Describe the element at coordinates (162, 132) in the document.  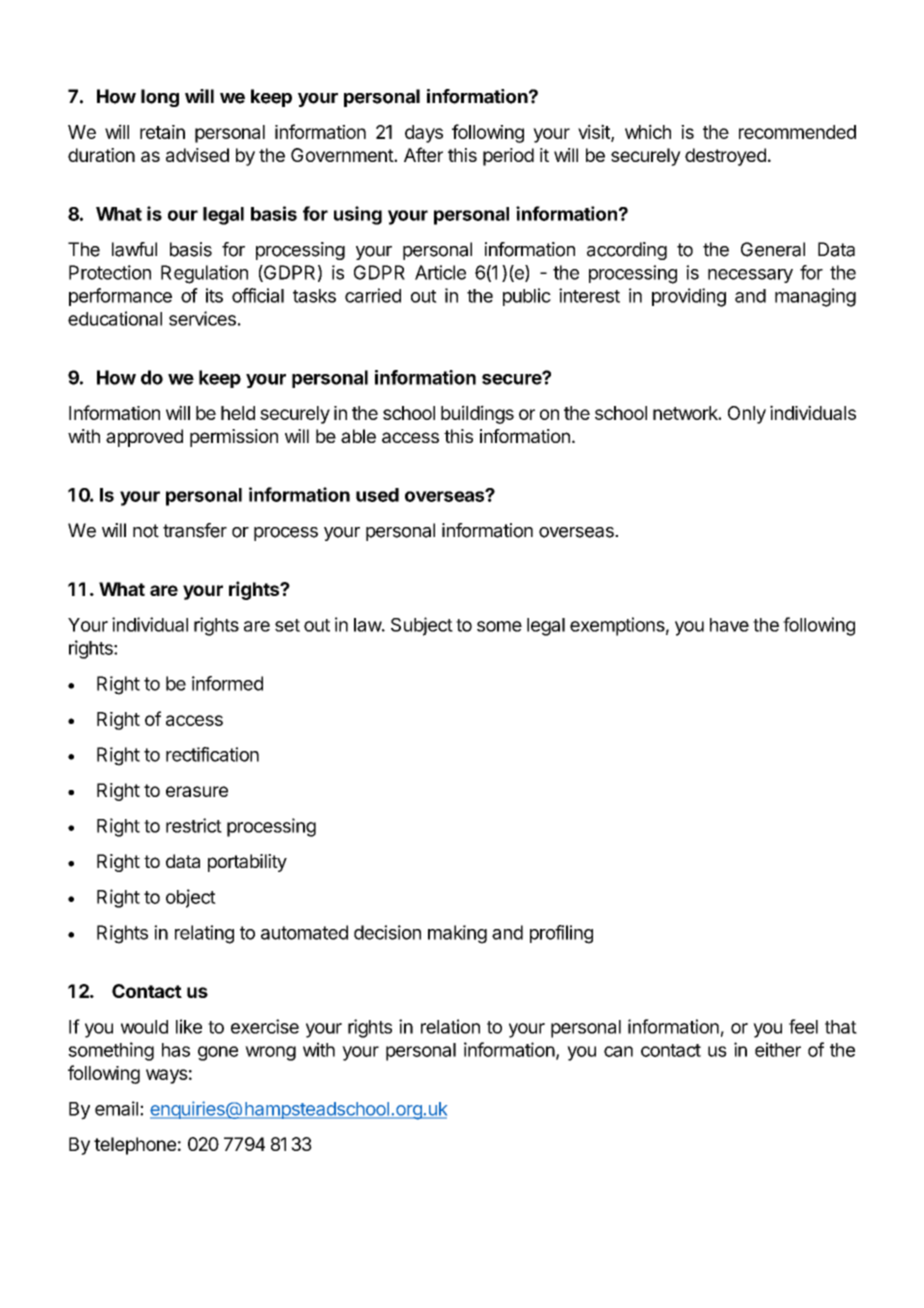
I see `retain` at that location.
